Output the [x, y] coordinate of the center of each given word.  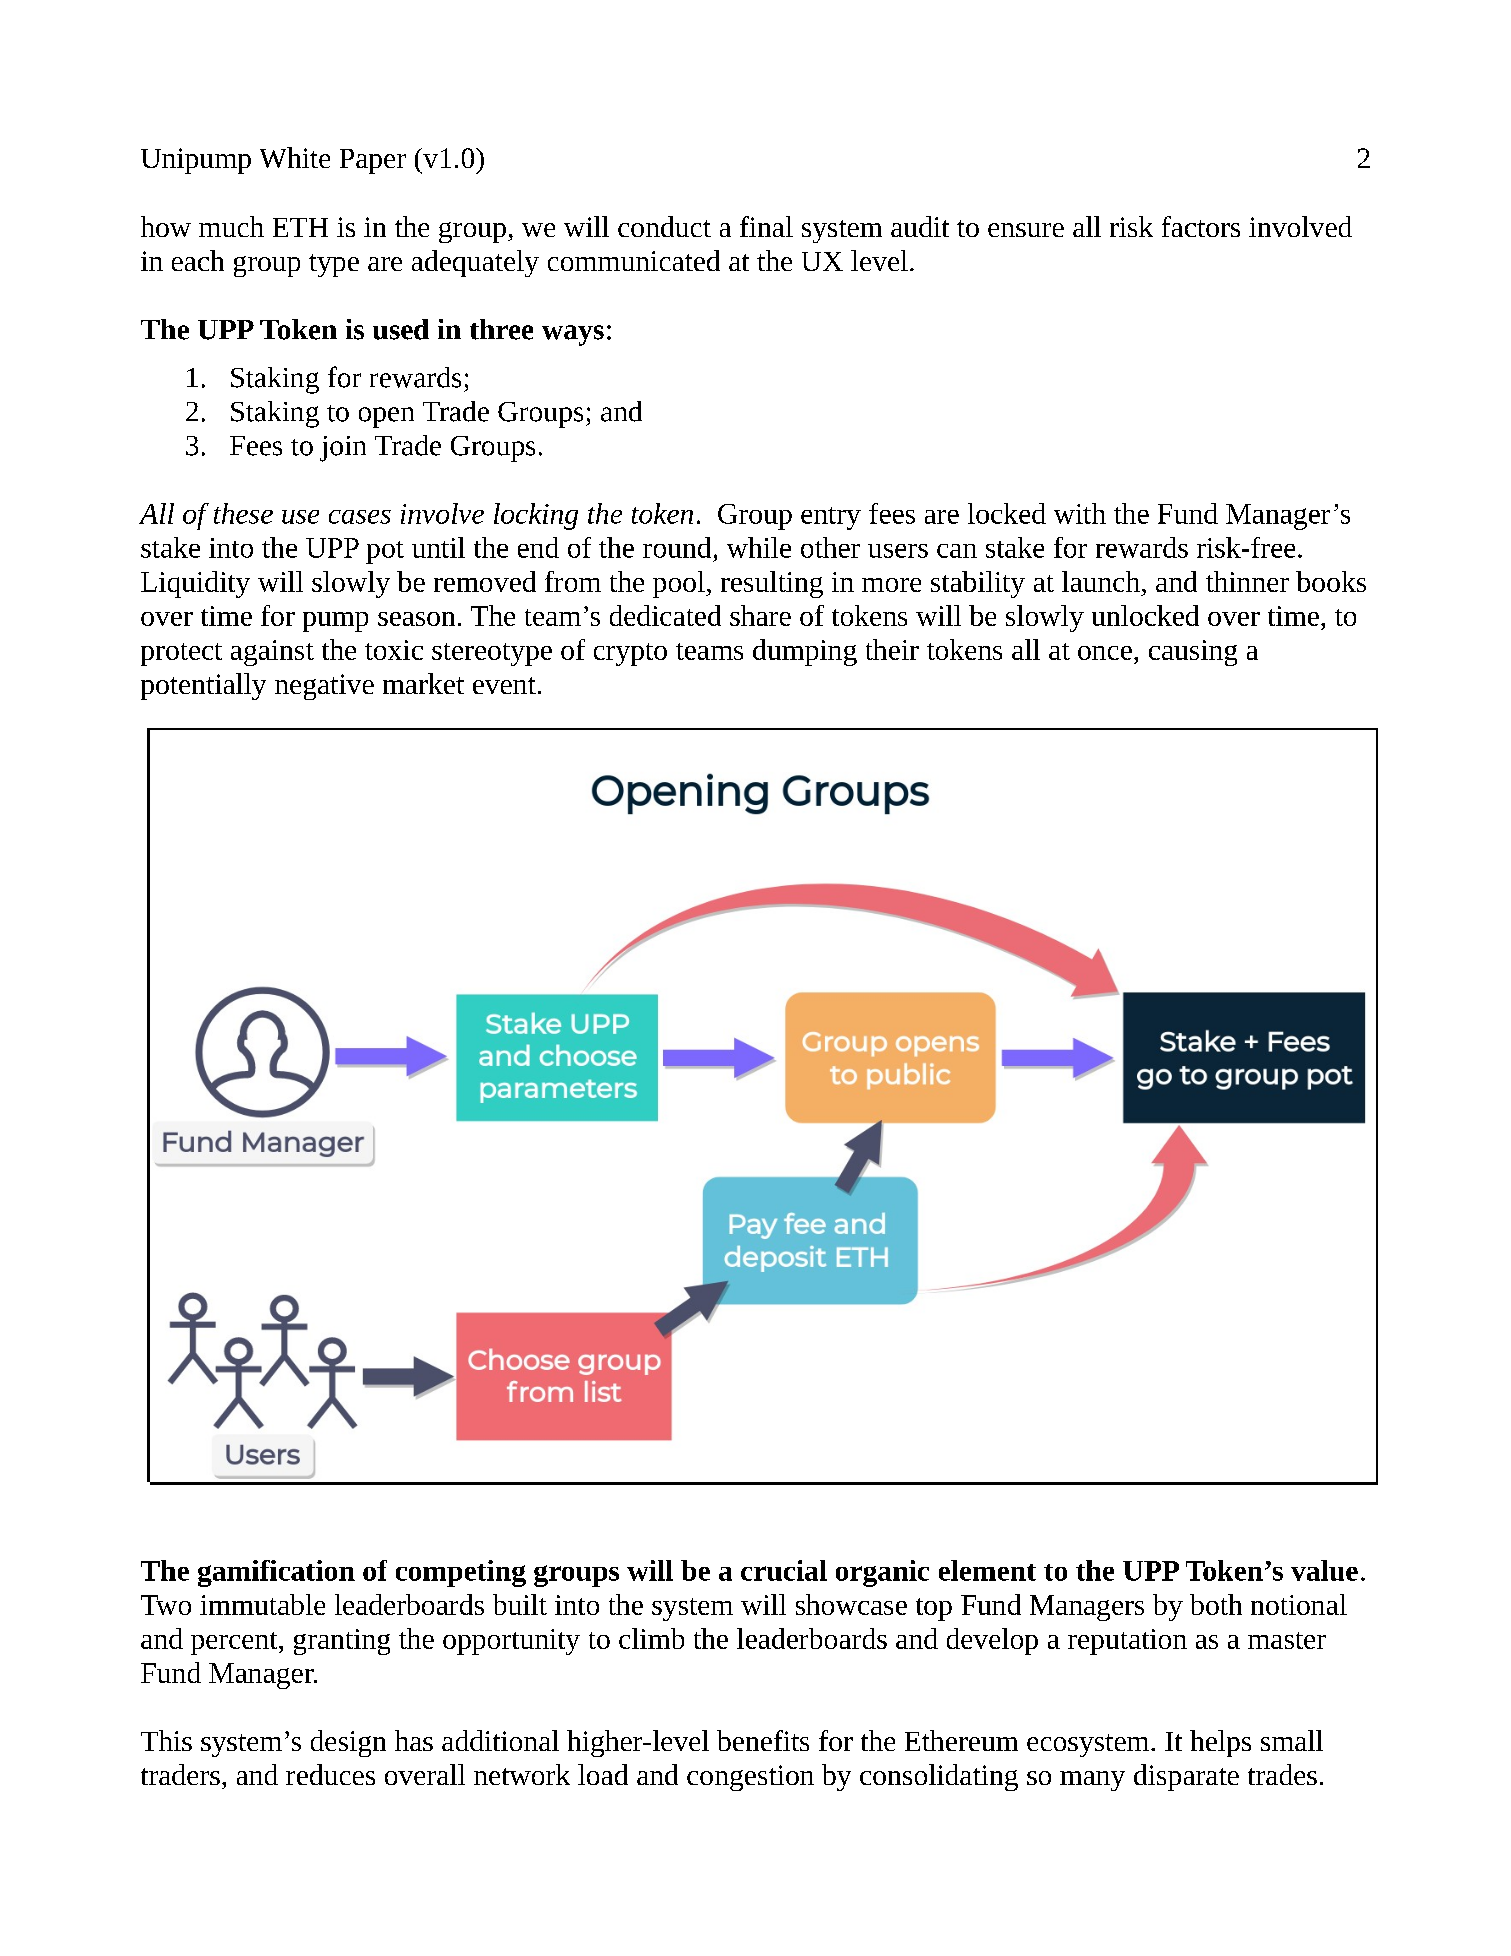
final [766, 226]
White [295, 157]
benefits [763, 1740]
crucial [784, 1570]
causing [1193, 653]
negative [324, 687]
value [1324, 1570]
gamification [276, 1573]
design [348, 1743]
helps [1220, 1743]
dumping [805, 652]
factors [1201, 226]
